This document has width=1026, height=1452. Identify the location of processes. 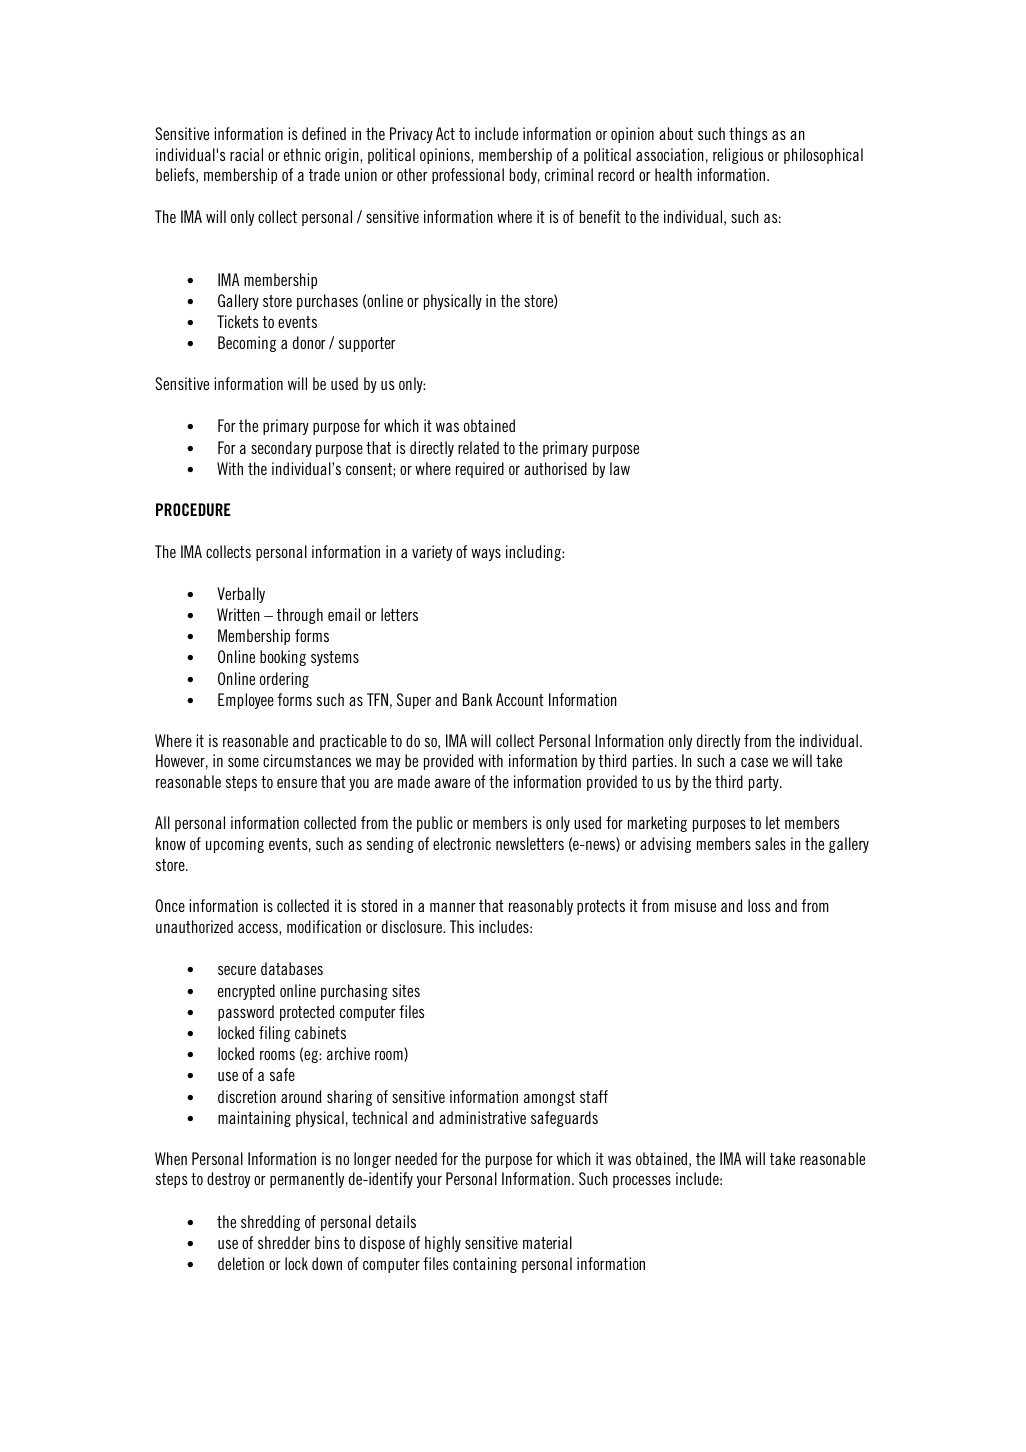
(642, 1182).
